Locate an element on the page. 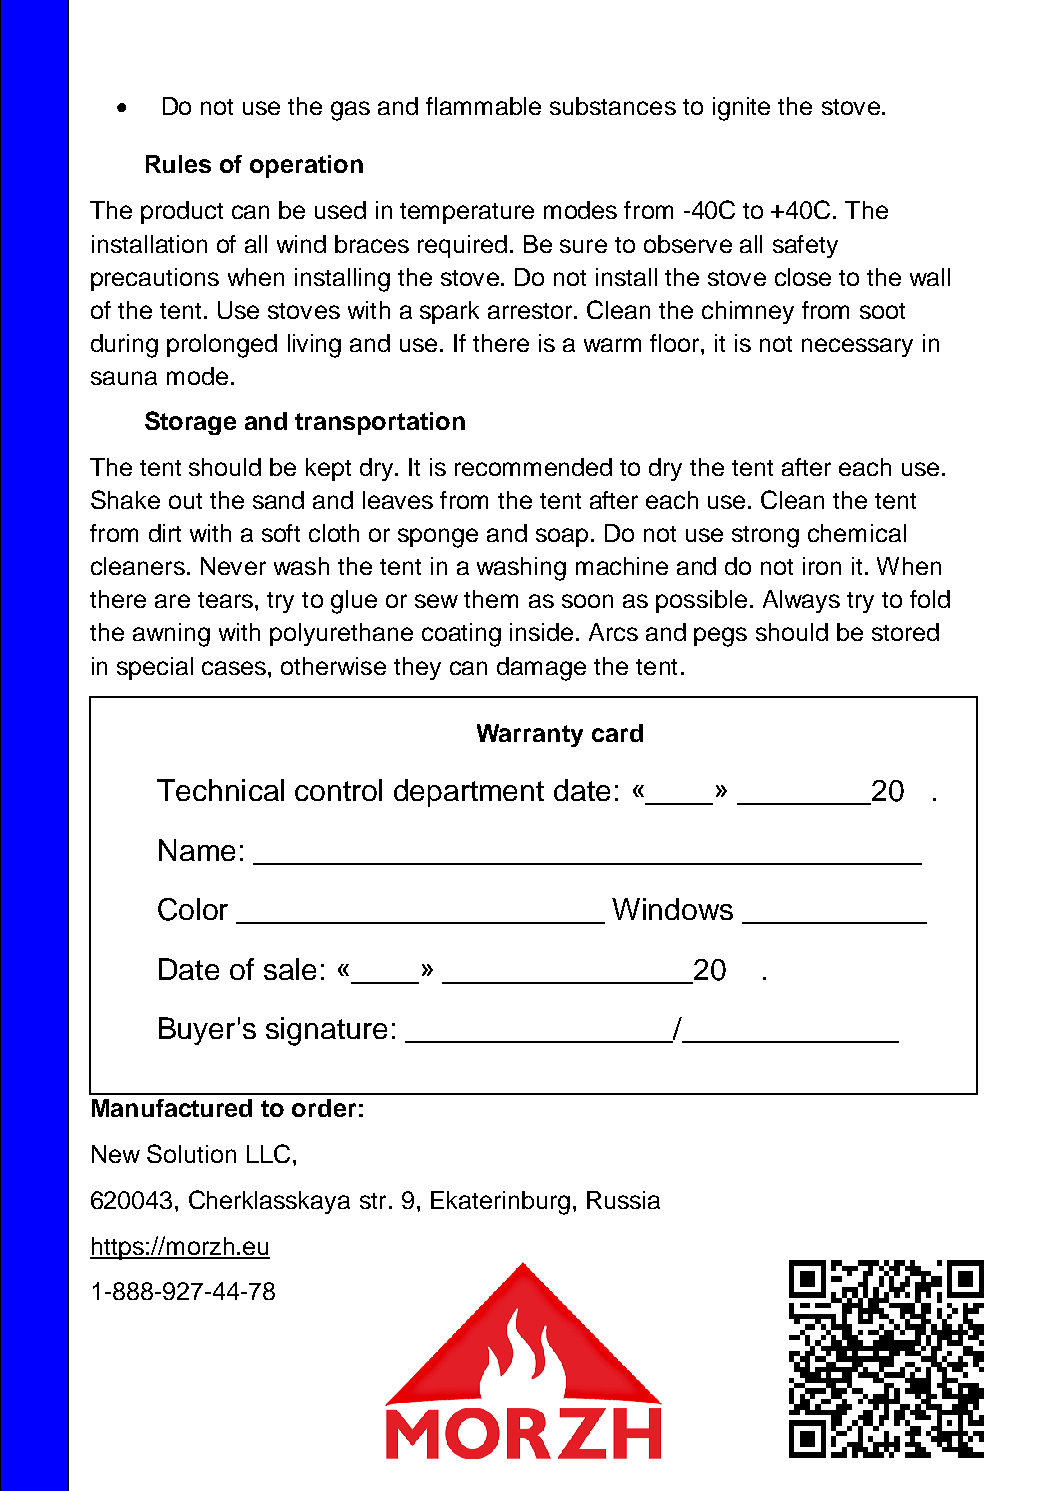 The height and width of the image is (1491, 1051). card is located at coordinates (617, 733).
